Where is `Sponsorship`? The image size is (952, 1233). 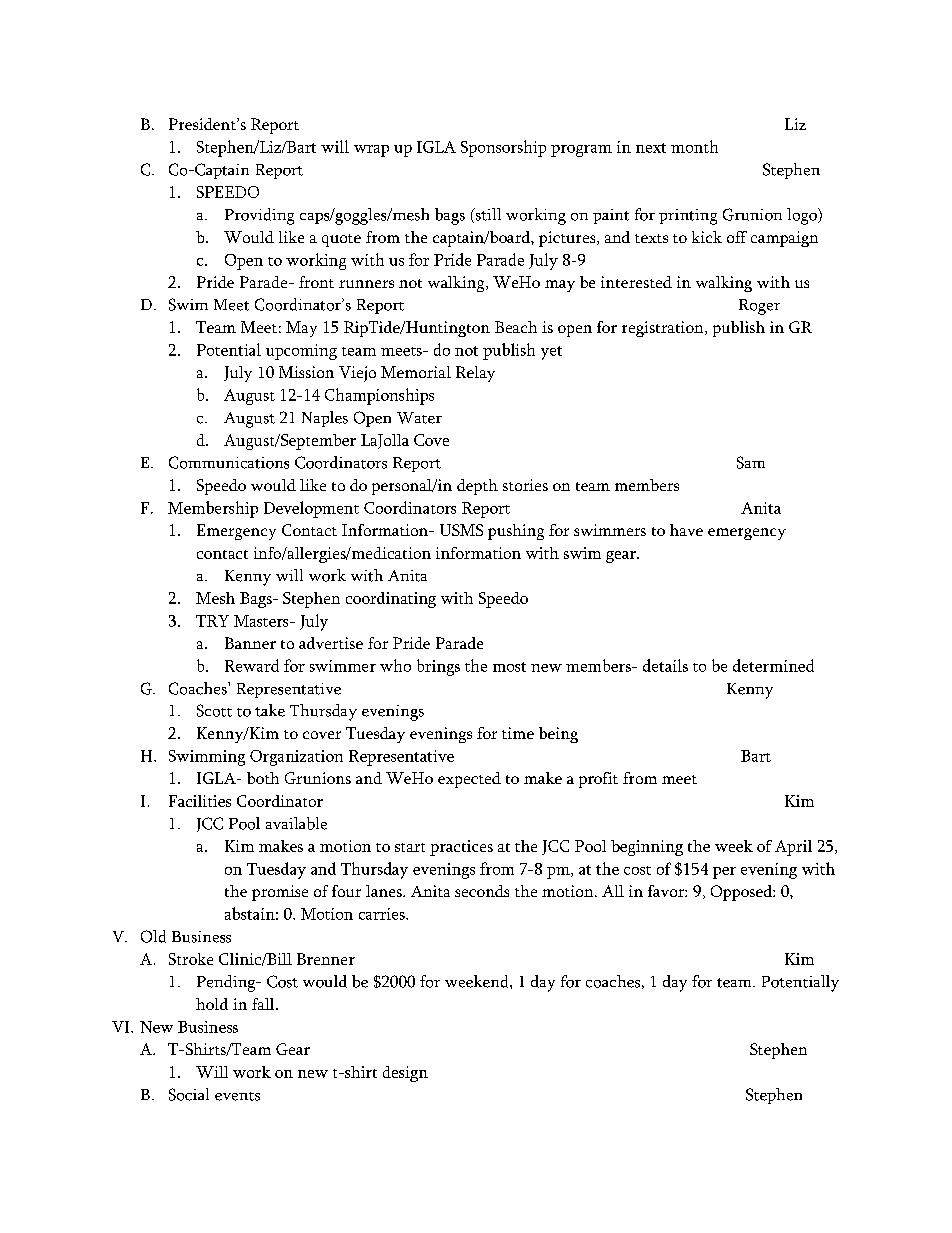 Sponsorship is located at coordinates (503, 148).
